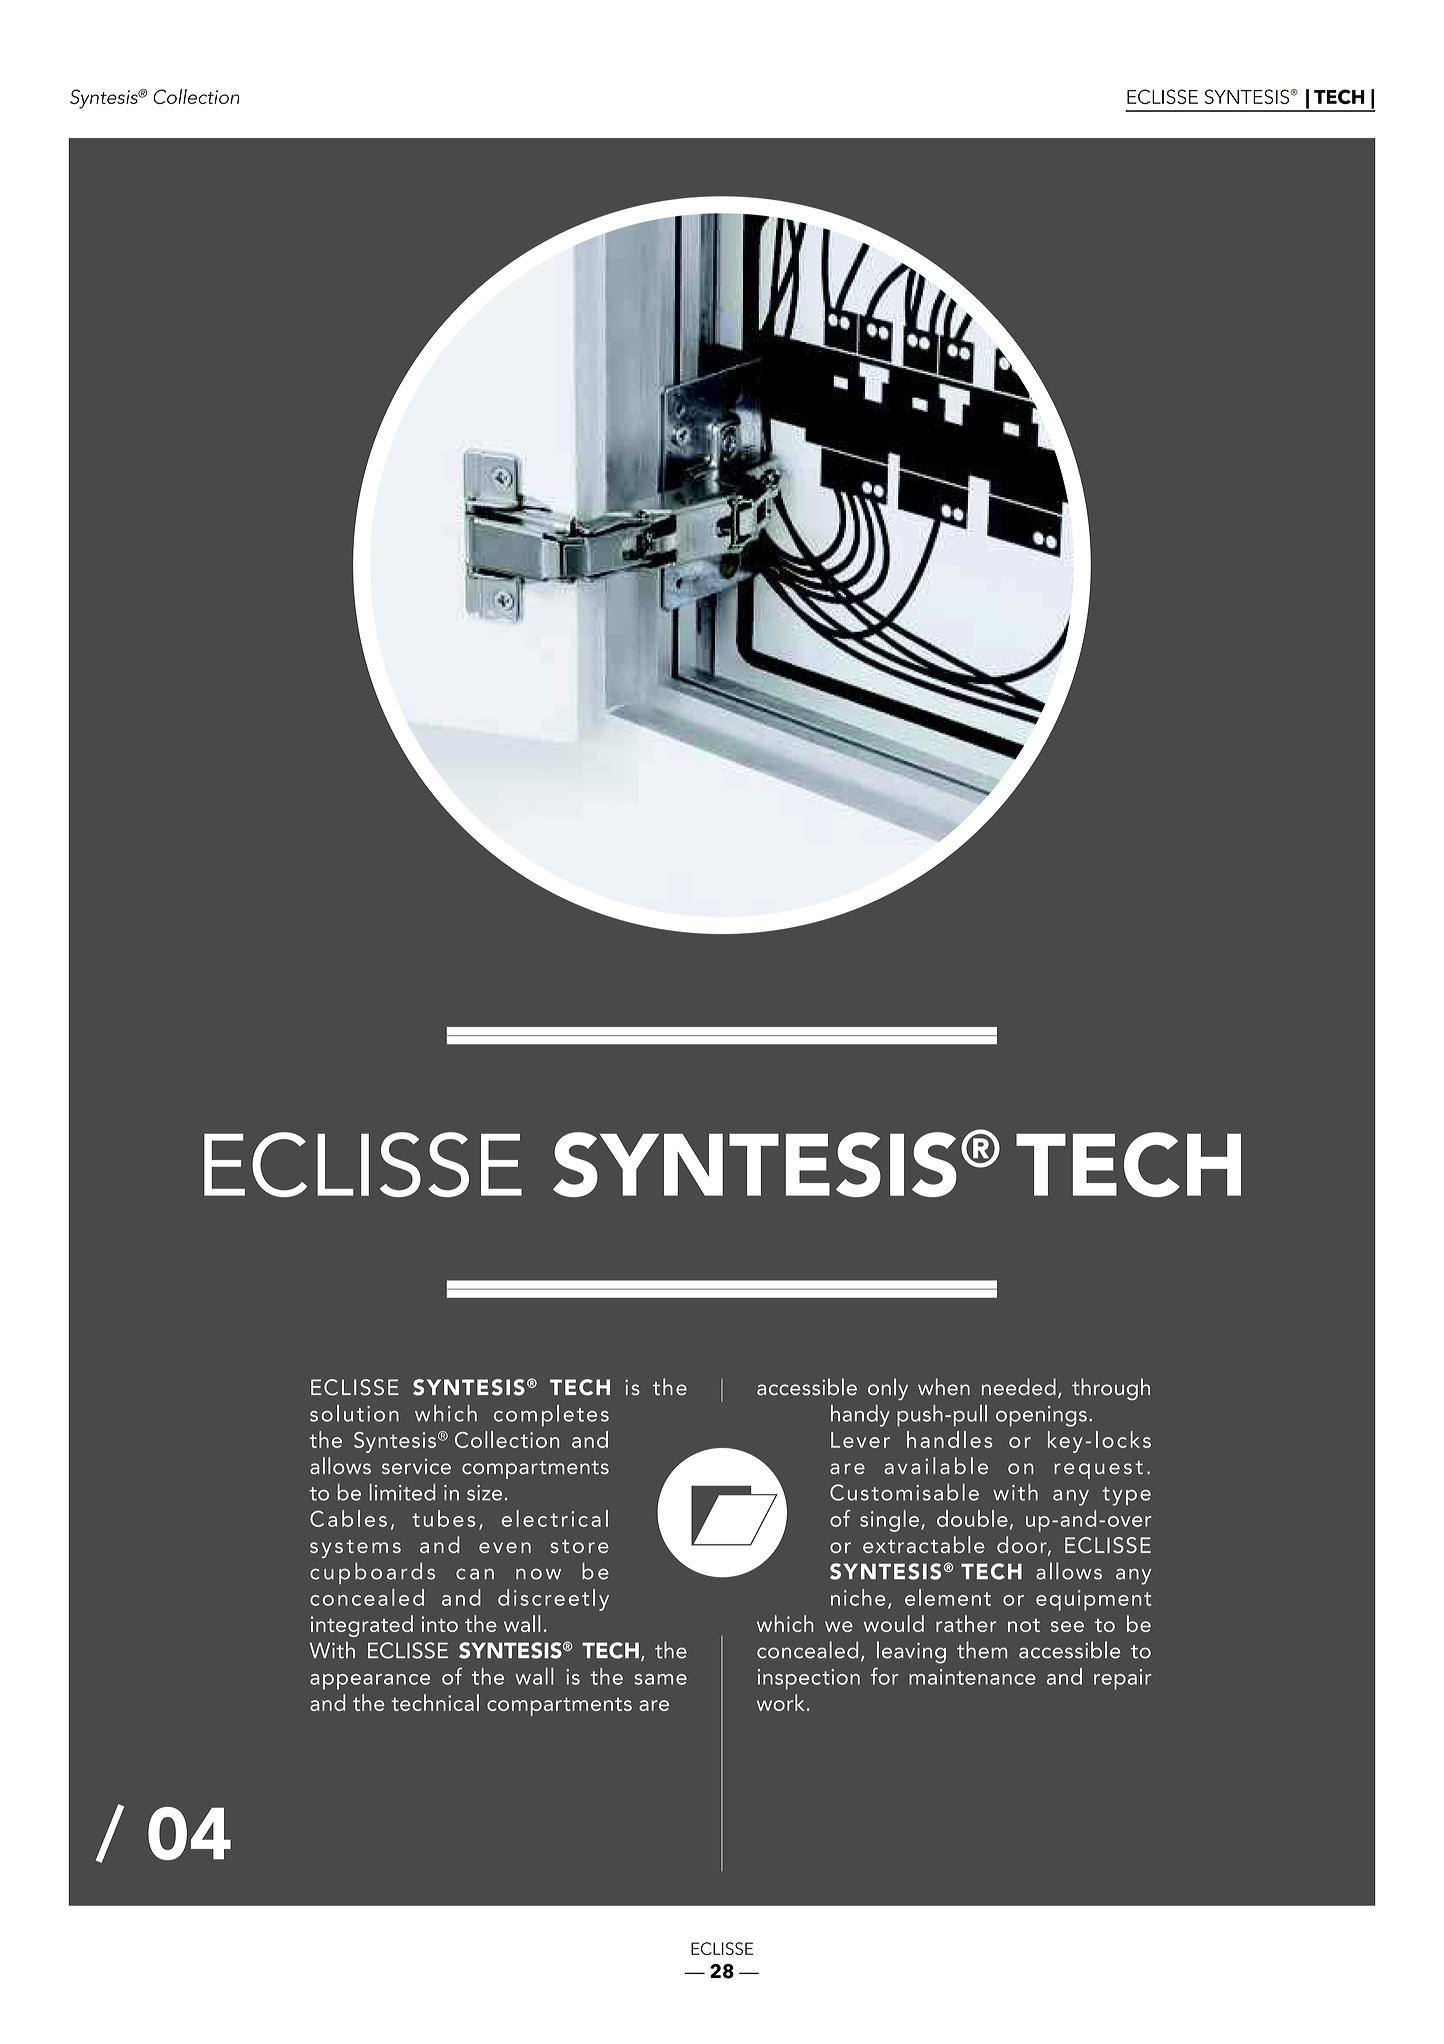 The image size is (1444, 2044). What do you see at coordinates (972, 1518) in the screenshot?
I see `double` at bounding box center [972, 1518].
